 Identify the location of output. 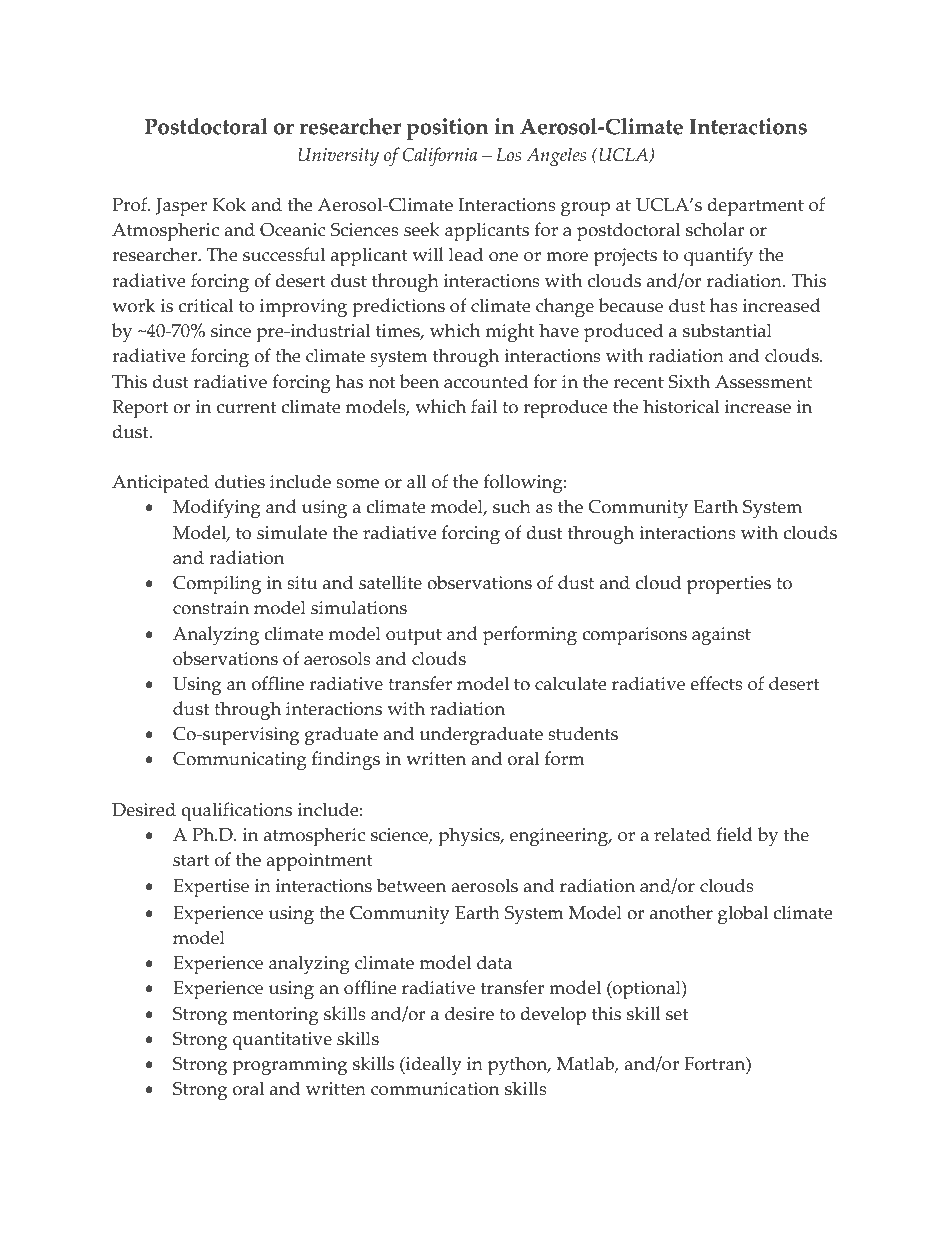
(414, 637).
